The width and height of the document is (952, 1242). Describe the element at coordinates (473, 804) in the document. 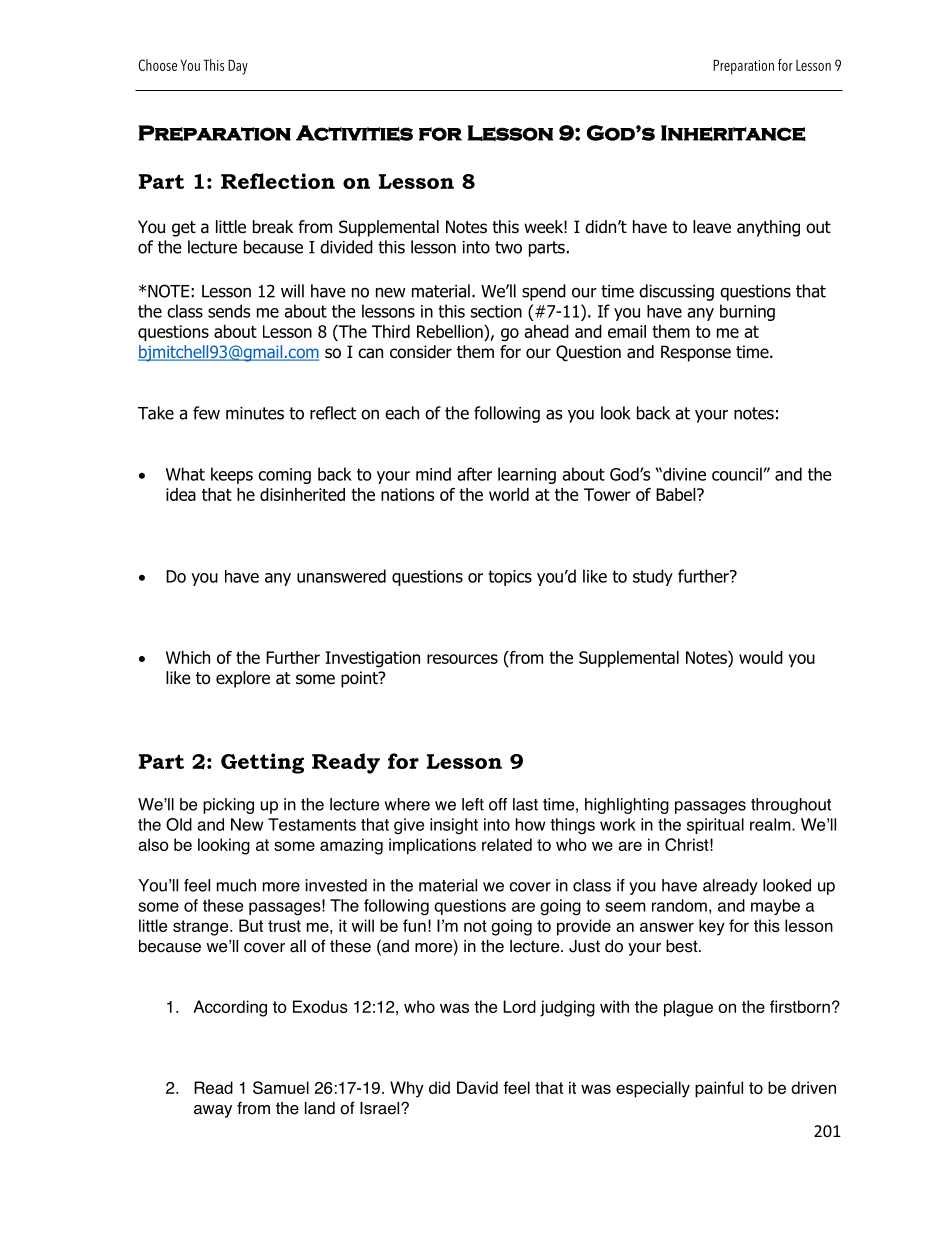

I see `left` at that location.
